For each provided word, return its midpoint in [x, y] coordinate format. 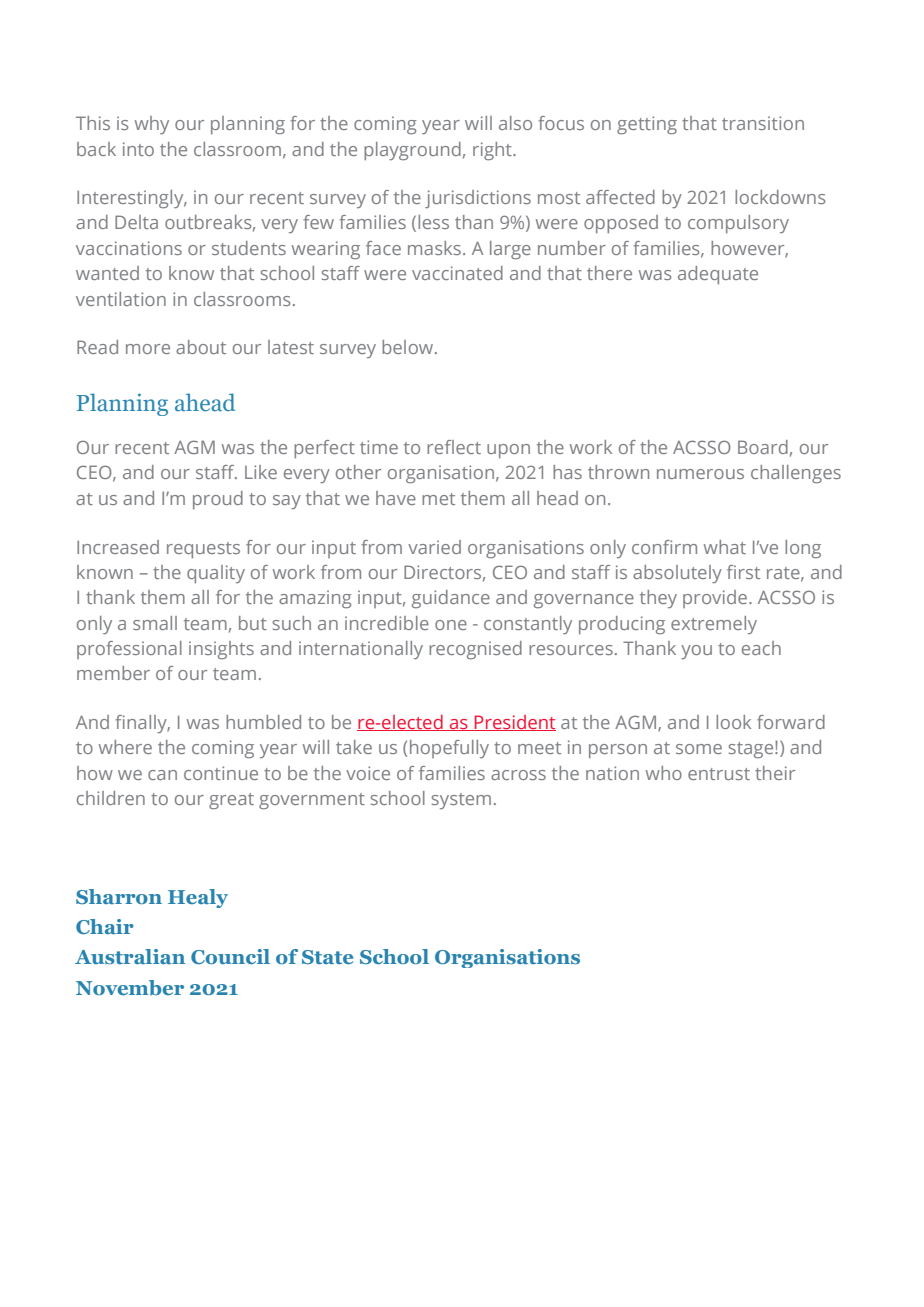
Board [763, 447]
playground [412, 151]
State [327, 957]
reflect [454, 447]
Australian [130, 956]
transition [763, 123]
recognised [475, 650]
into [138, 149]
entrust [719, 774]
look [733, 722]
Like [261, 472]
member [113, 673]
